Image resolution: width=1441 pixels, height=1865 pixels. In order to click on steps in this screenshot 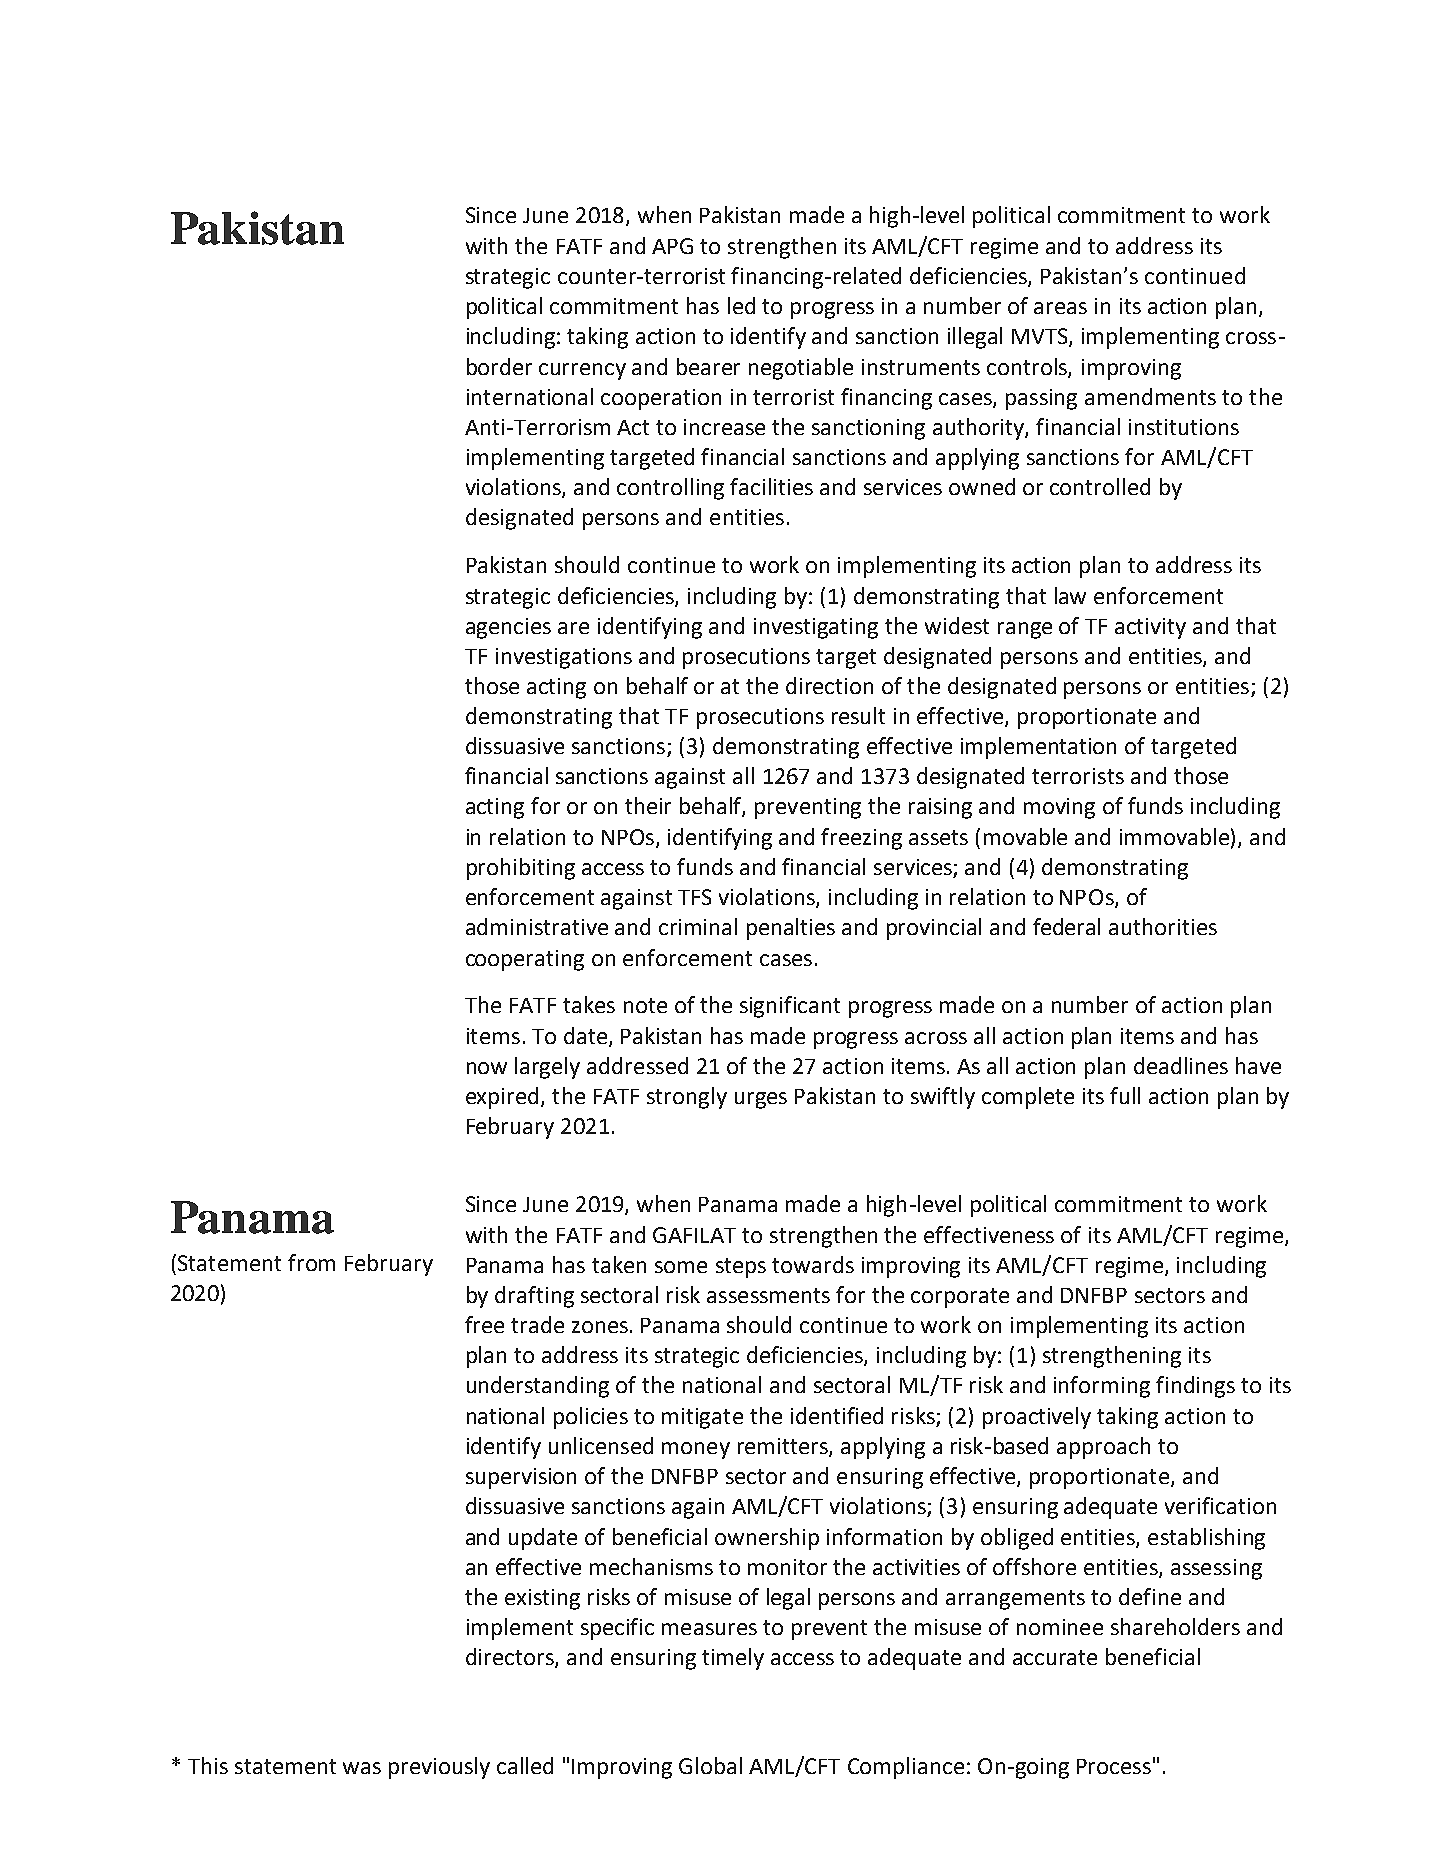, I will do `click(741, 1268)`.
